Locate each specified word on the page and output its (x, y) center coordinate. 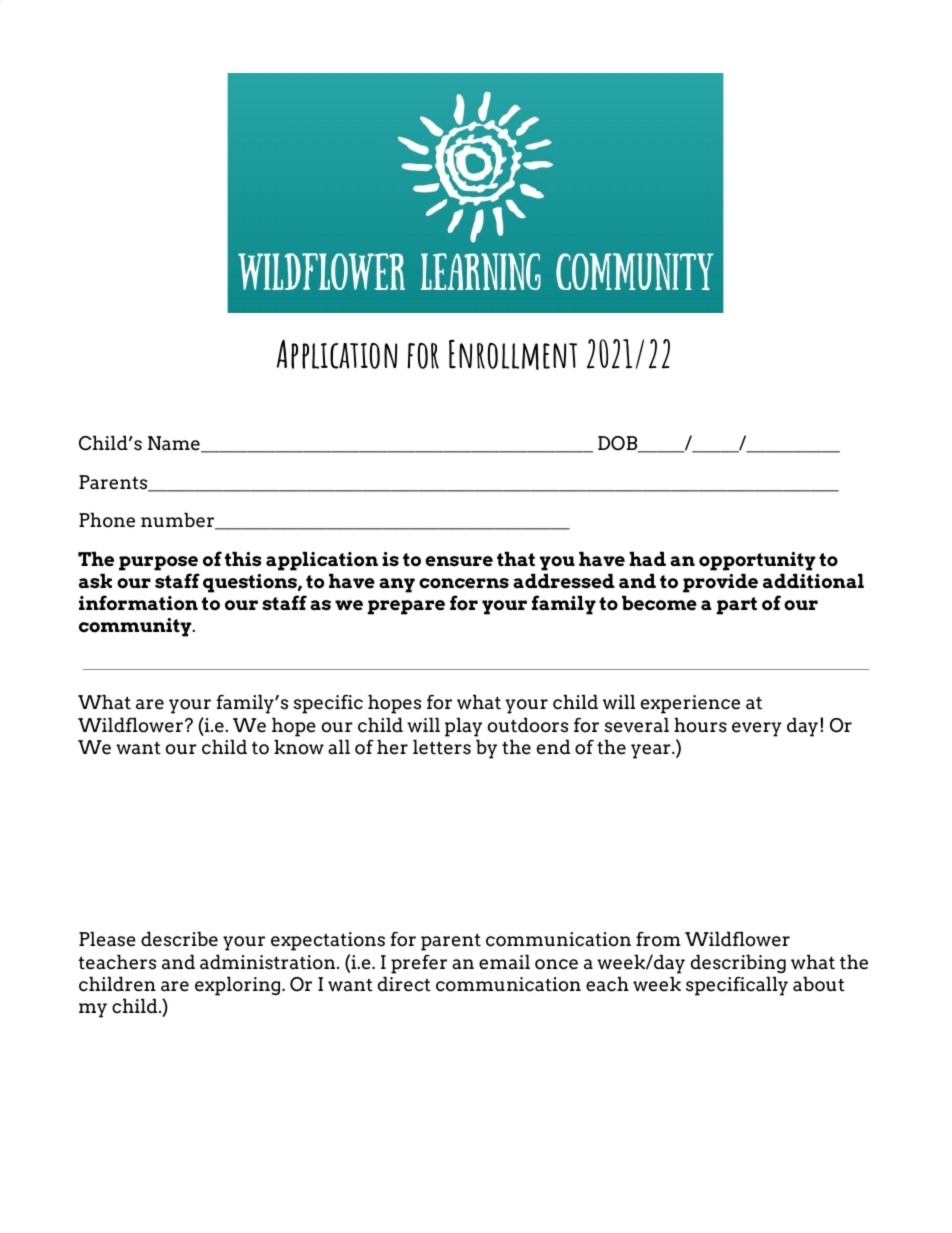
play (463, 727)
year (651, 751)
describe (179, 939)
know (299, 747)
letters (442, 747)
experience (690, 704)
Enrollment (513, 354)
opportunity (757, 561)
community (136, 627)
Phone (107, 520)
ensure (459, 561)
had (647, 559)
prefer (419, 964)
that (516, 559)
